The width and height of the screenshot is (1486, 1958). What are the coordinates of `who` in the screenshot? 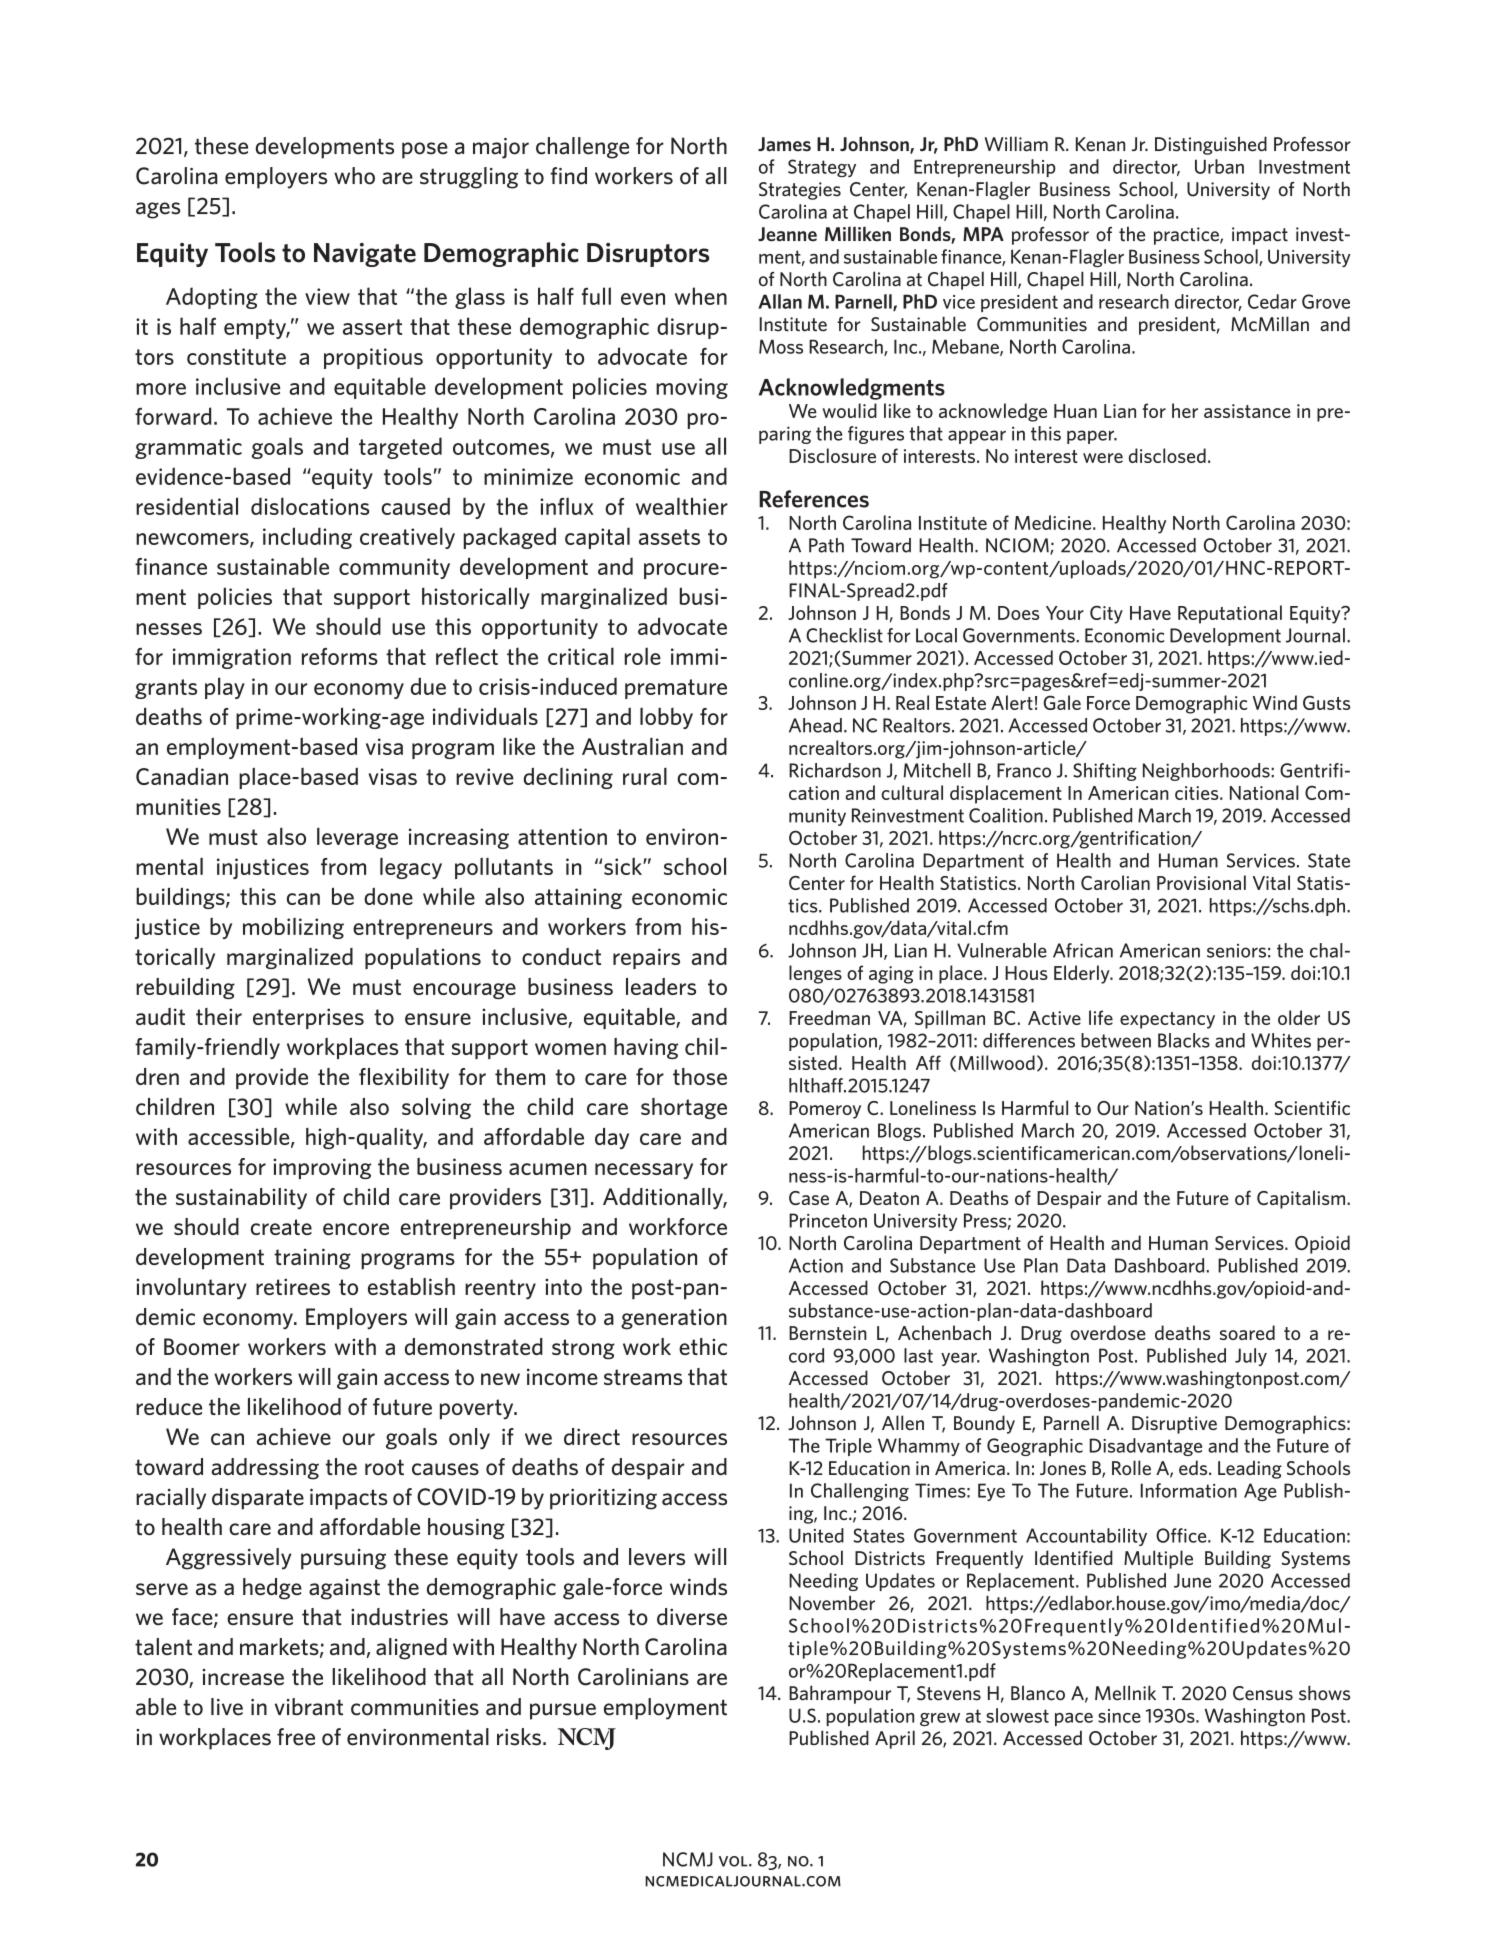 It's located at (354, 176).
